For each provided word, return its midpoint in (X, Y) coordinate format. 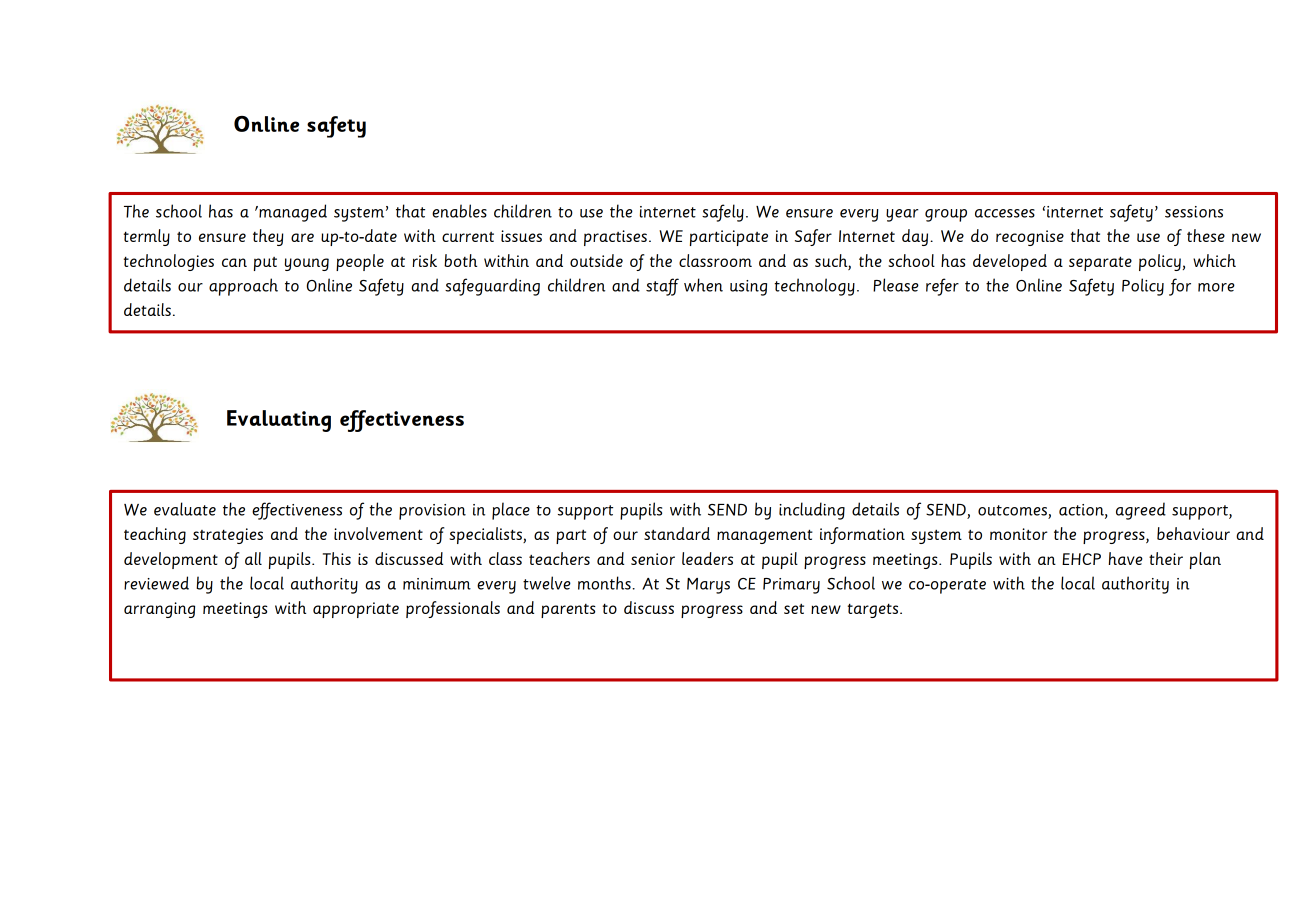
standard (677, 533)
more (1216, 287)
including (812, 511)
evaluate (185, 509)
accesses (1005, 213)
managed (292, 213)
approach (243, 287)
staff (662, 287)
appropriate (356, 610)
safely (723, 213)
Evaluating (279, 421)
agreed (1141, 511)
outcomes (1012, 510)
